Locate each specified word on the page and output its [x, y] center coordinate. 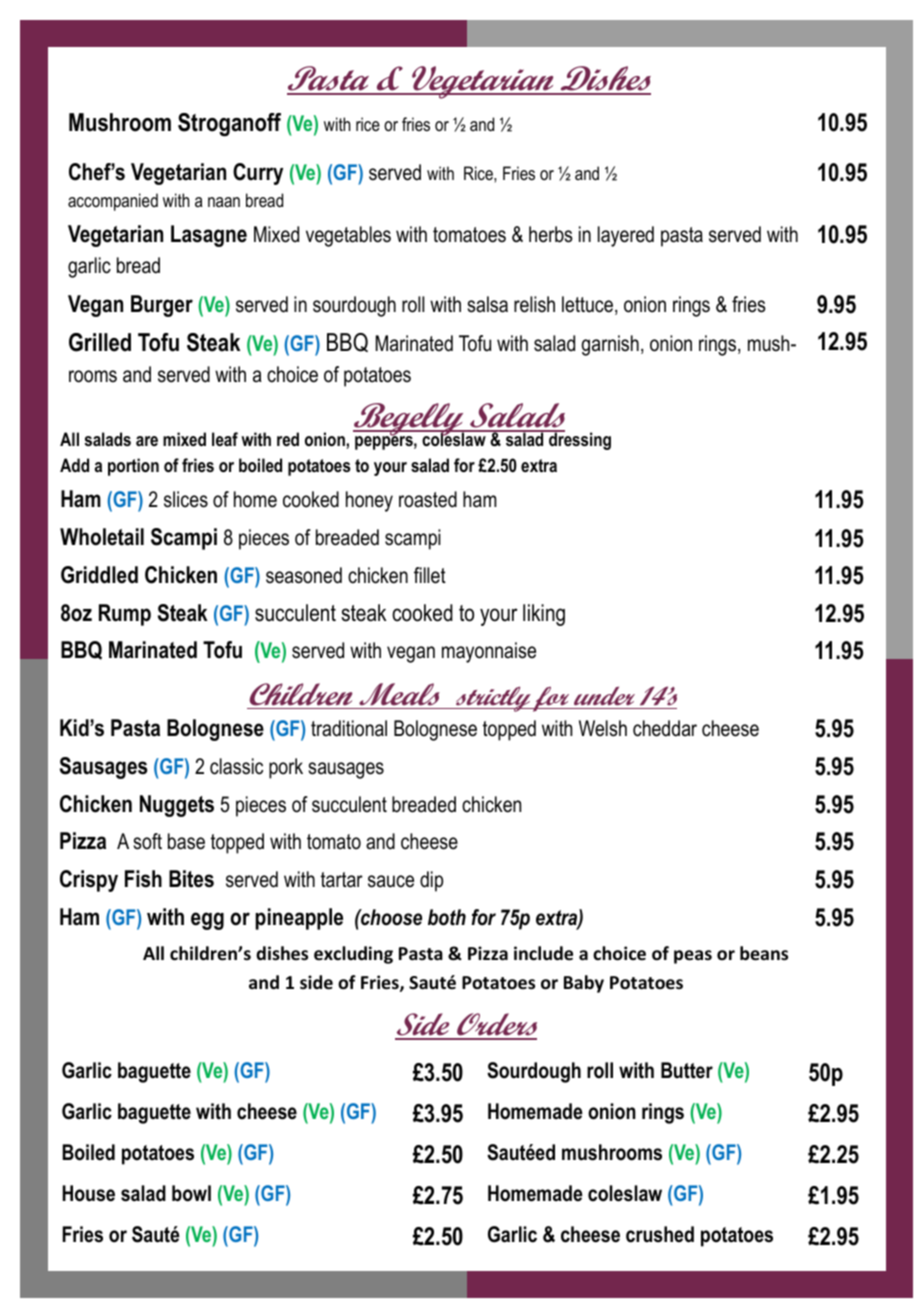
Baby [584, 984]
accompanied [113, 202]
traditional [349, 728]
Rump [125, 615]
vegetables [348, 236]
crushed [660, 1234]
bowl [191, 1193]
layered [626, 236]
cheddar [665, 728]
